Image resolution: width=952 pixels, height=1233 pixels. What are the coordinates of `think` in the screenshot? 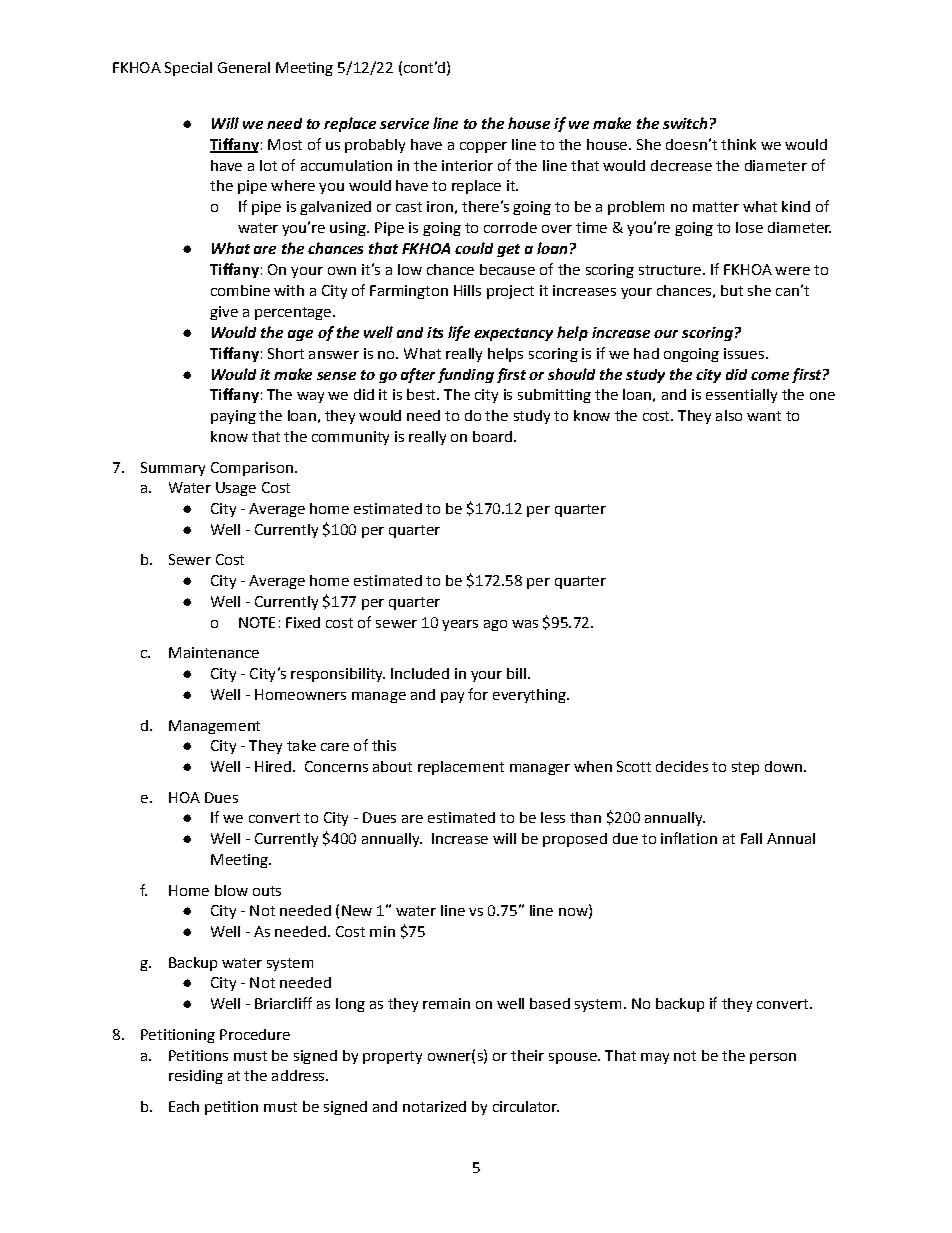 It's located at (738, 144).
